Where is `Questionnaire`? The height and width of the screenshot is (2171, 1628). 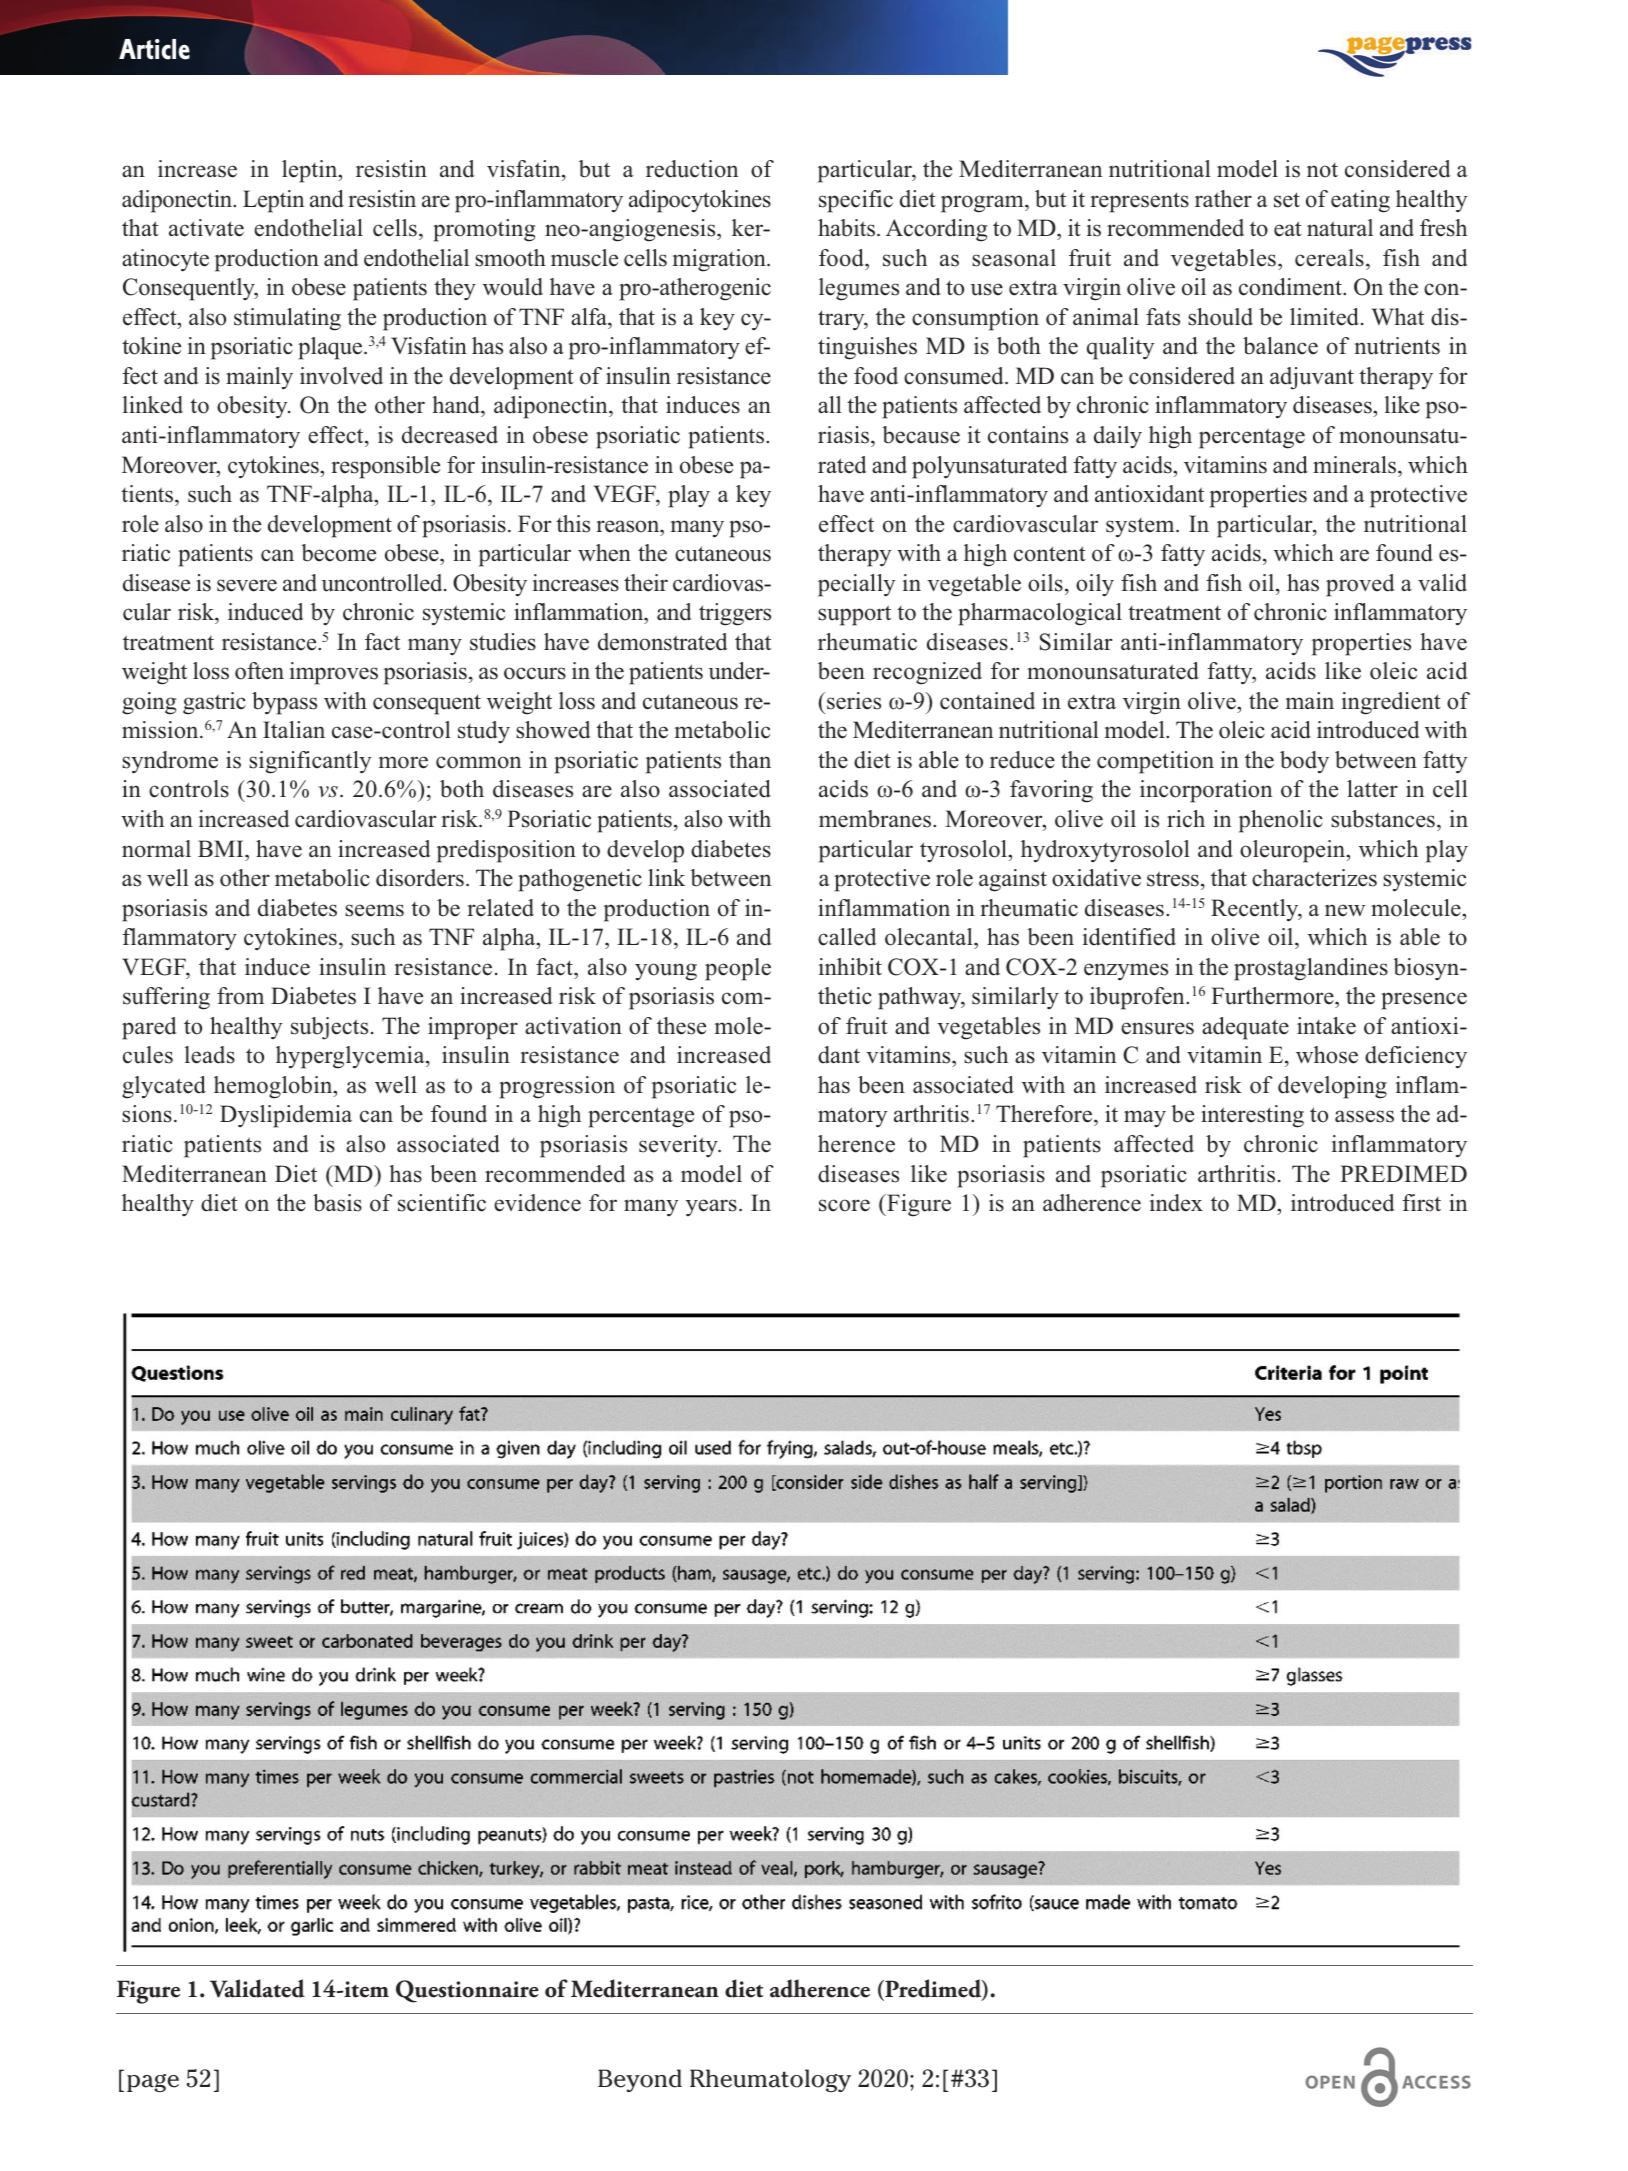 Questionnaire is located at coordinates (467, 1991).
